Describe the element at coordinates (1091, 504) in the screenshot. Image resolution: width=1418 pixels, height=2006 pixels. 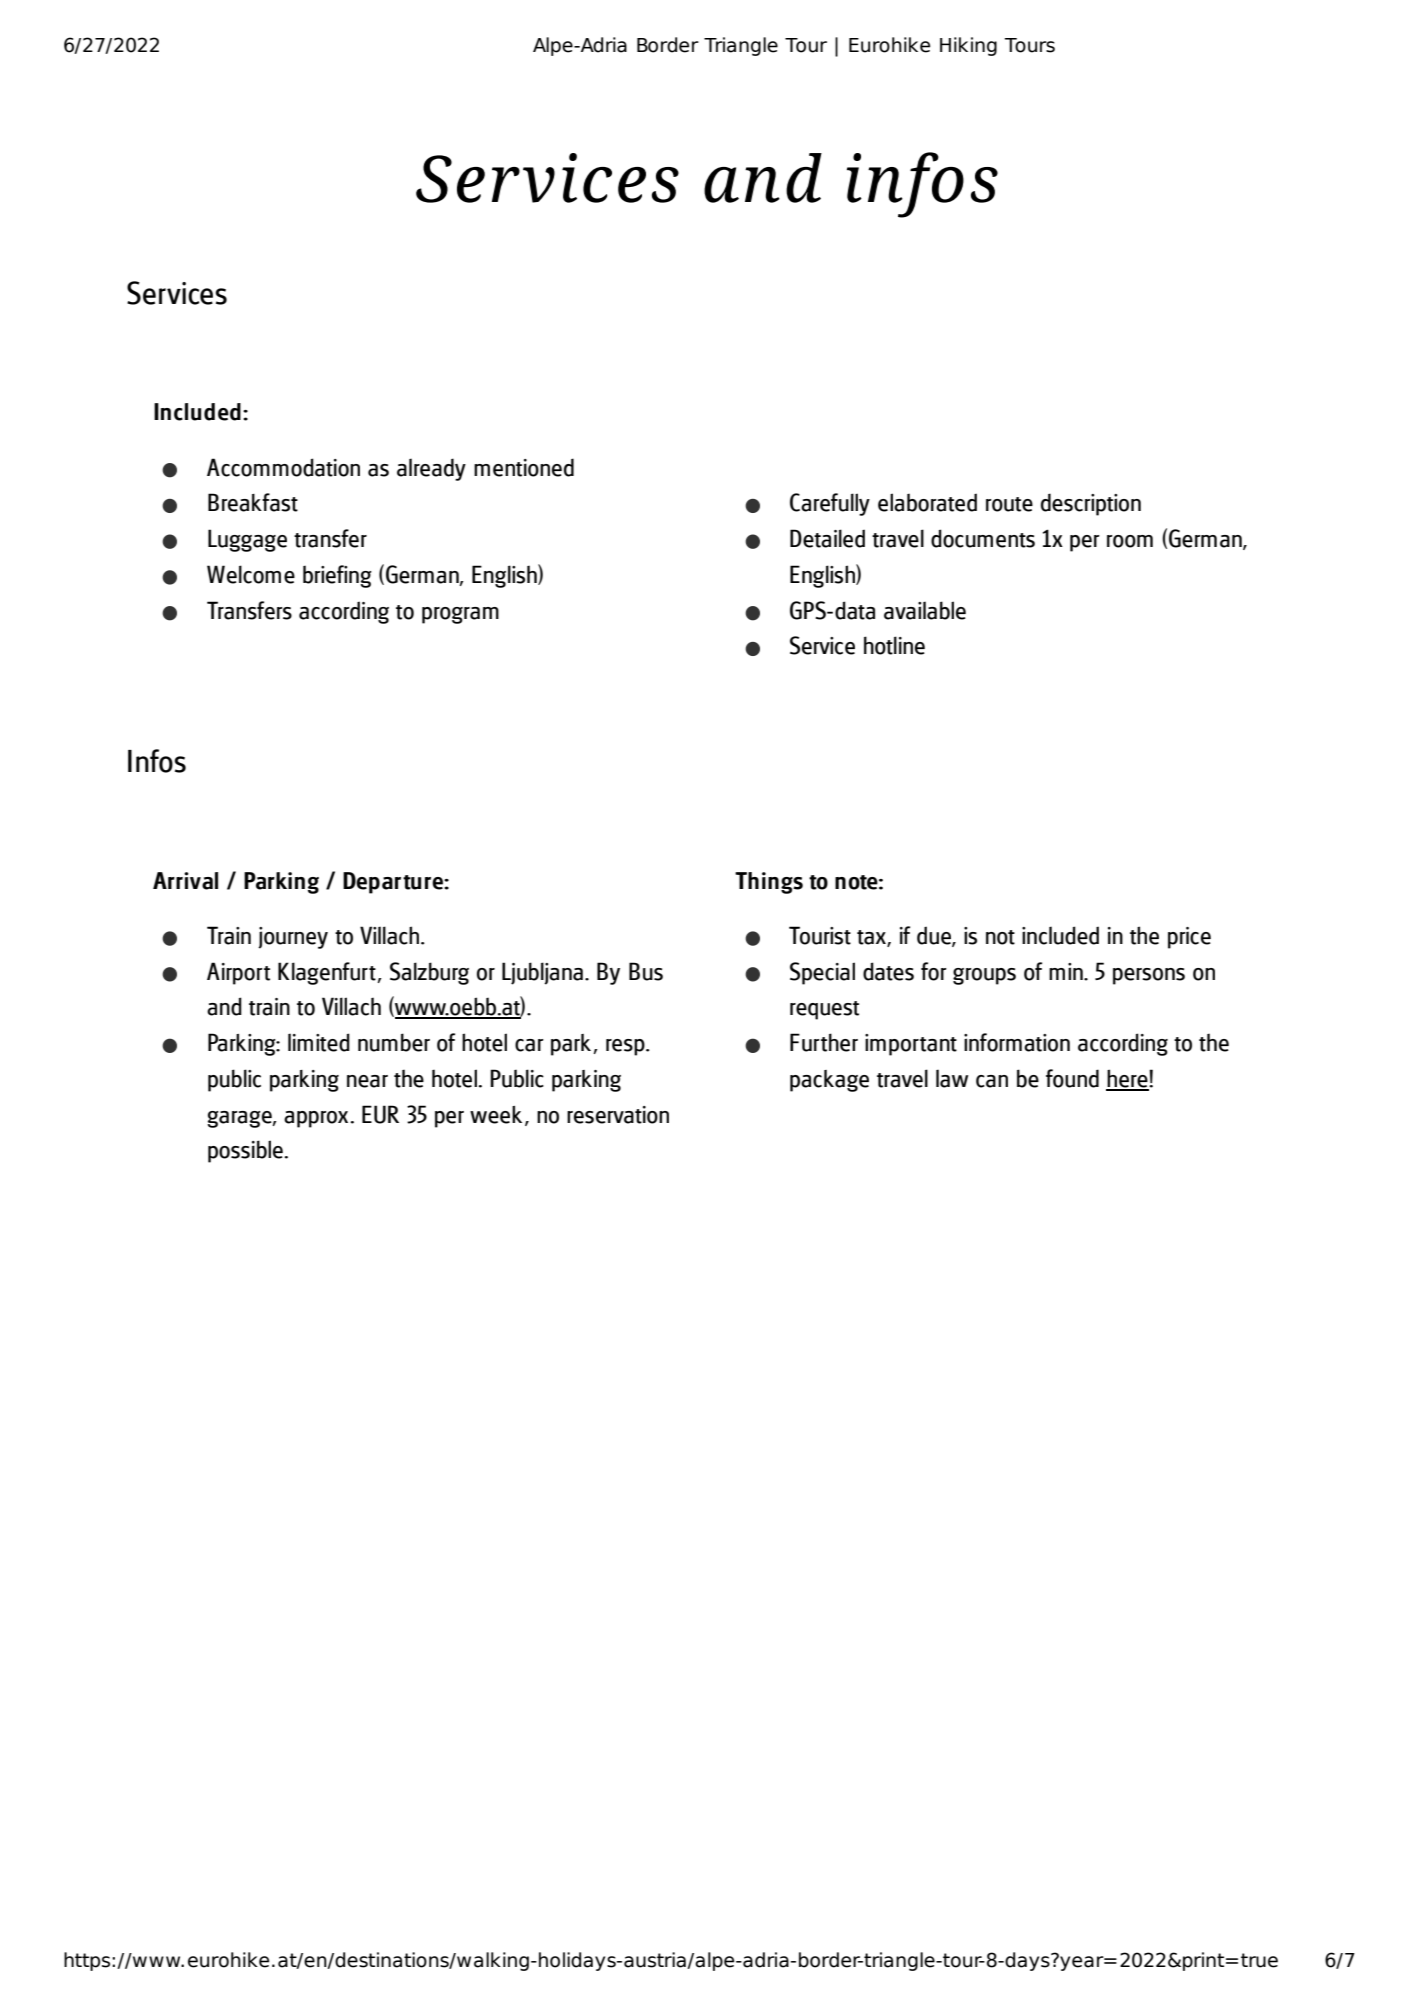
I see `description` at that location.
